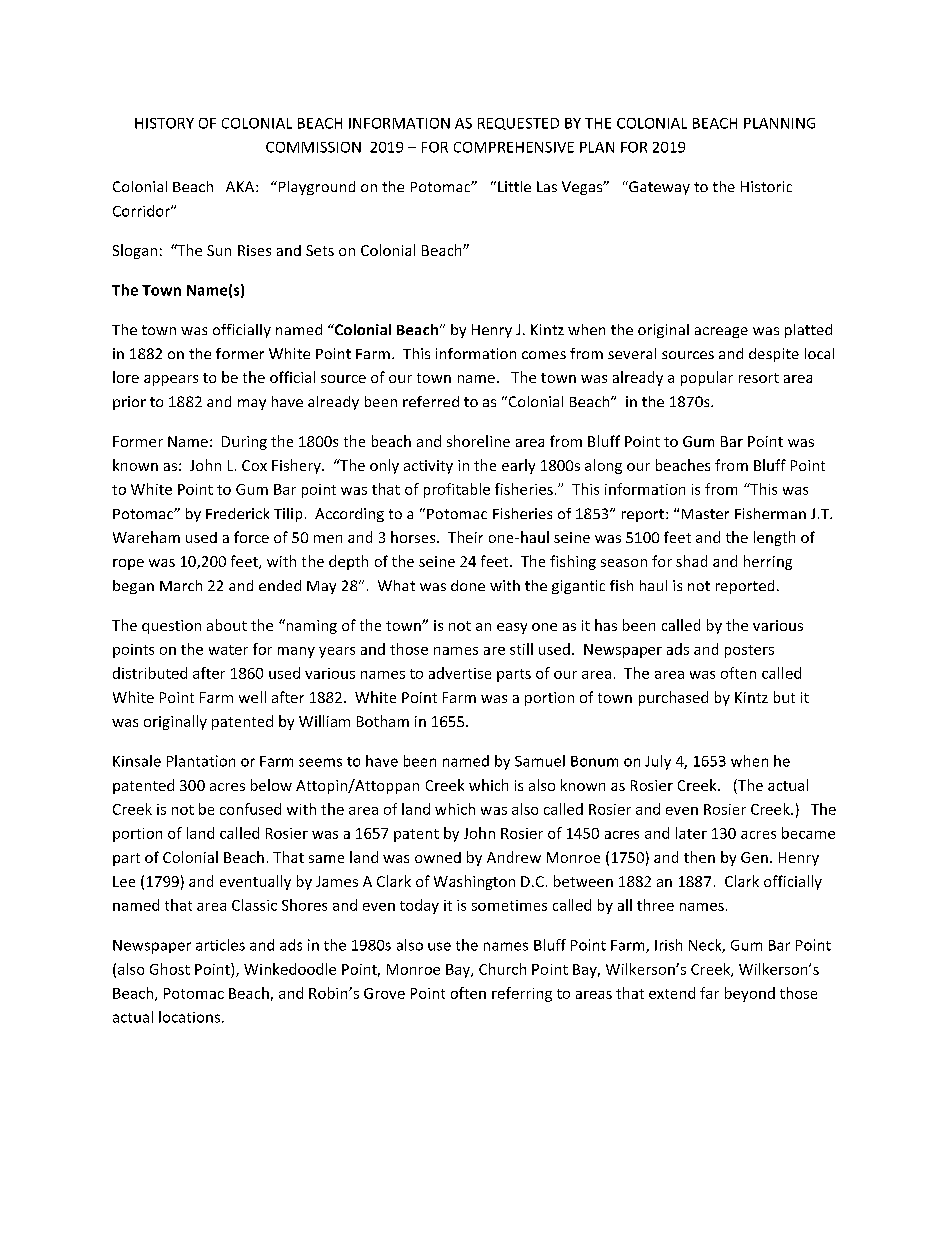 Image resolution: width=952 pixels, height=1233 pixels. Describe the element at coordinates (181, 585) in the document. I see `March` at that location.
